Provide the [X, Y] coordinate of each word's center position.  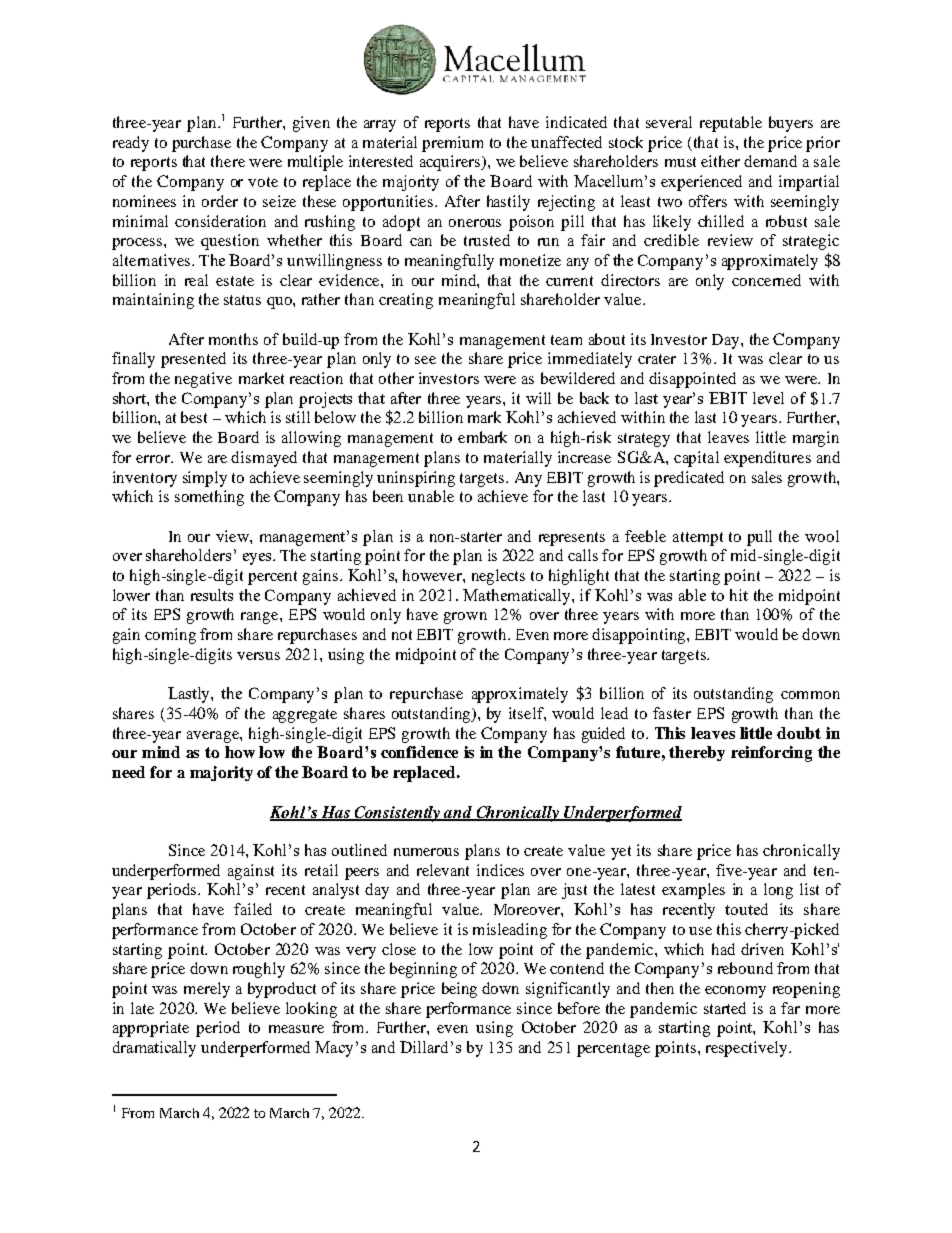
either [720, 161]
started [725, 1008]
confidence [419, 752]
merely [207, 990]
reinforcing [771, 754]
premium [452, 144]
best [194, 417]
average [214, 737]
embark [482, 437]
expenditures [767, 459]
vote [263, 182]
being [459, 990]
